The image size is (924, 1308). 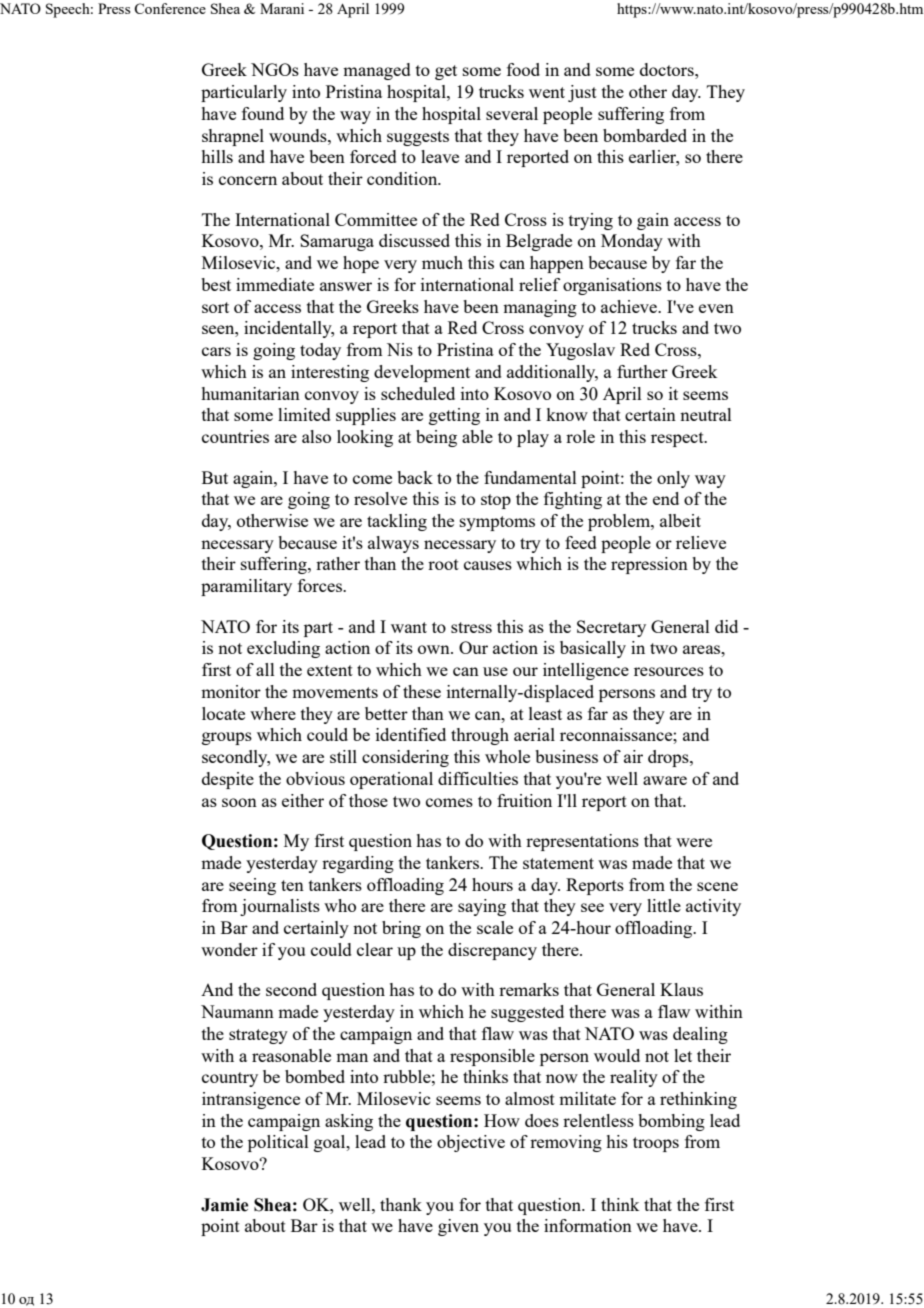 I want to click on managed, so click(x=377, y=71).
